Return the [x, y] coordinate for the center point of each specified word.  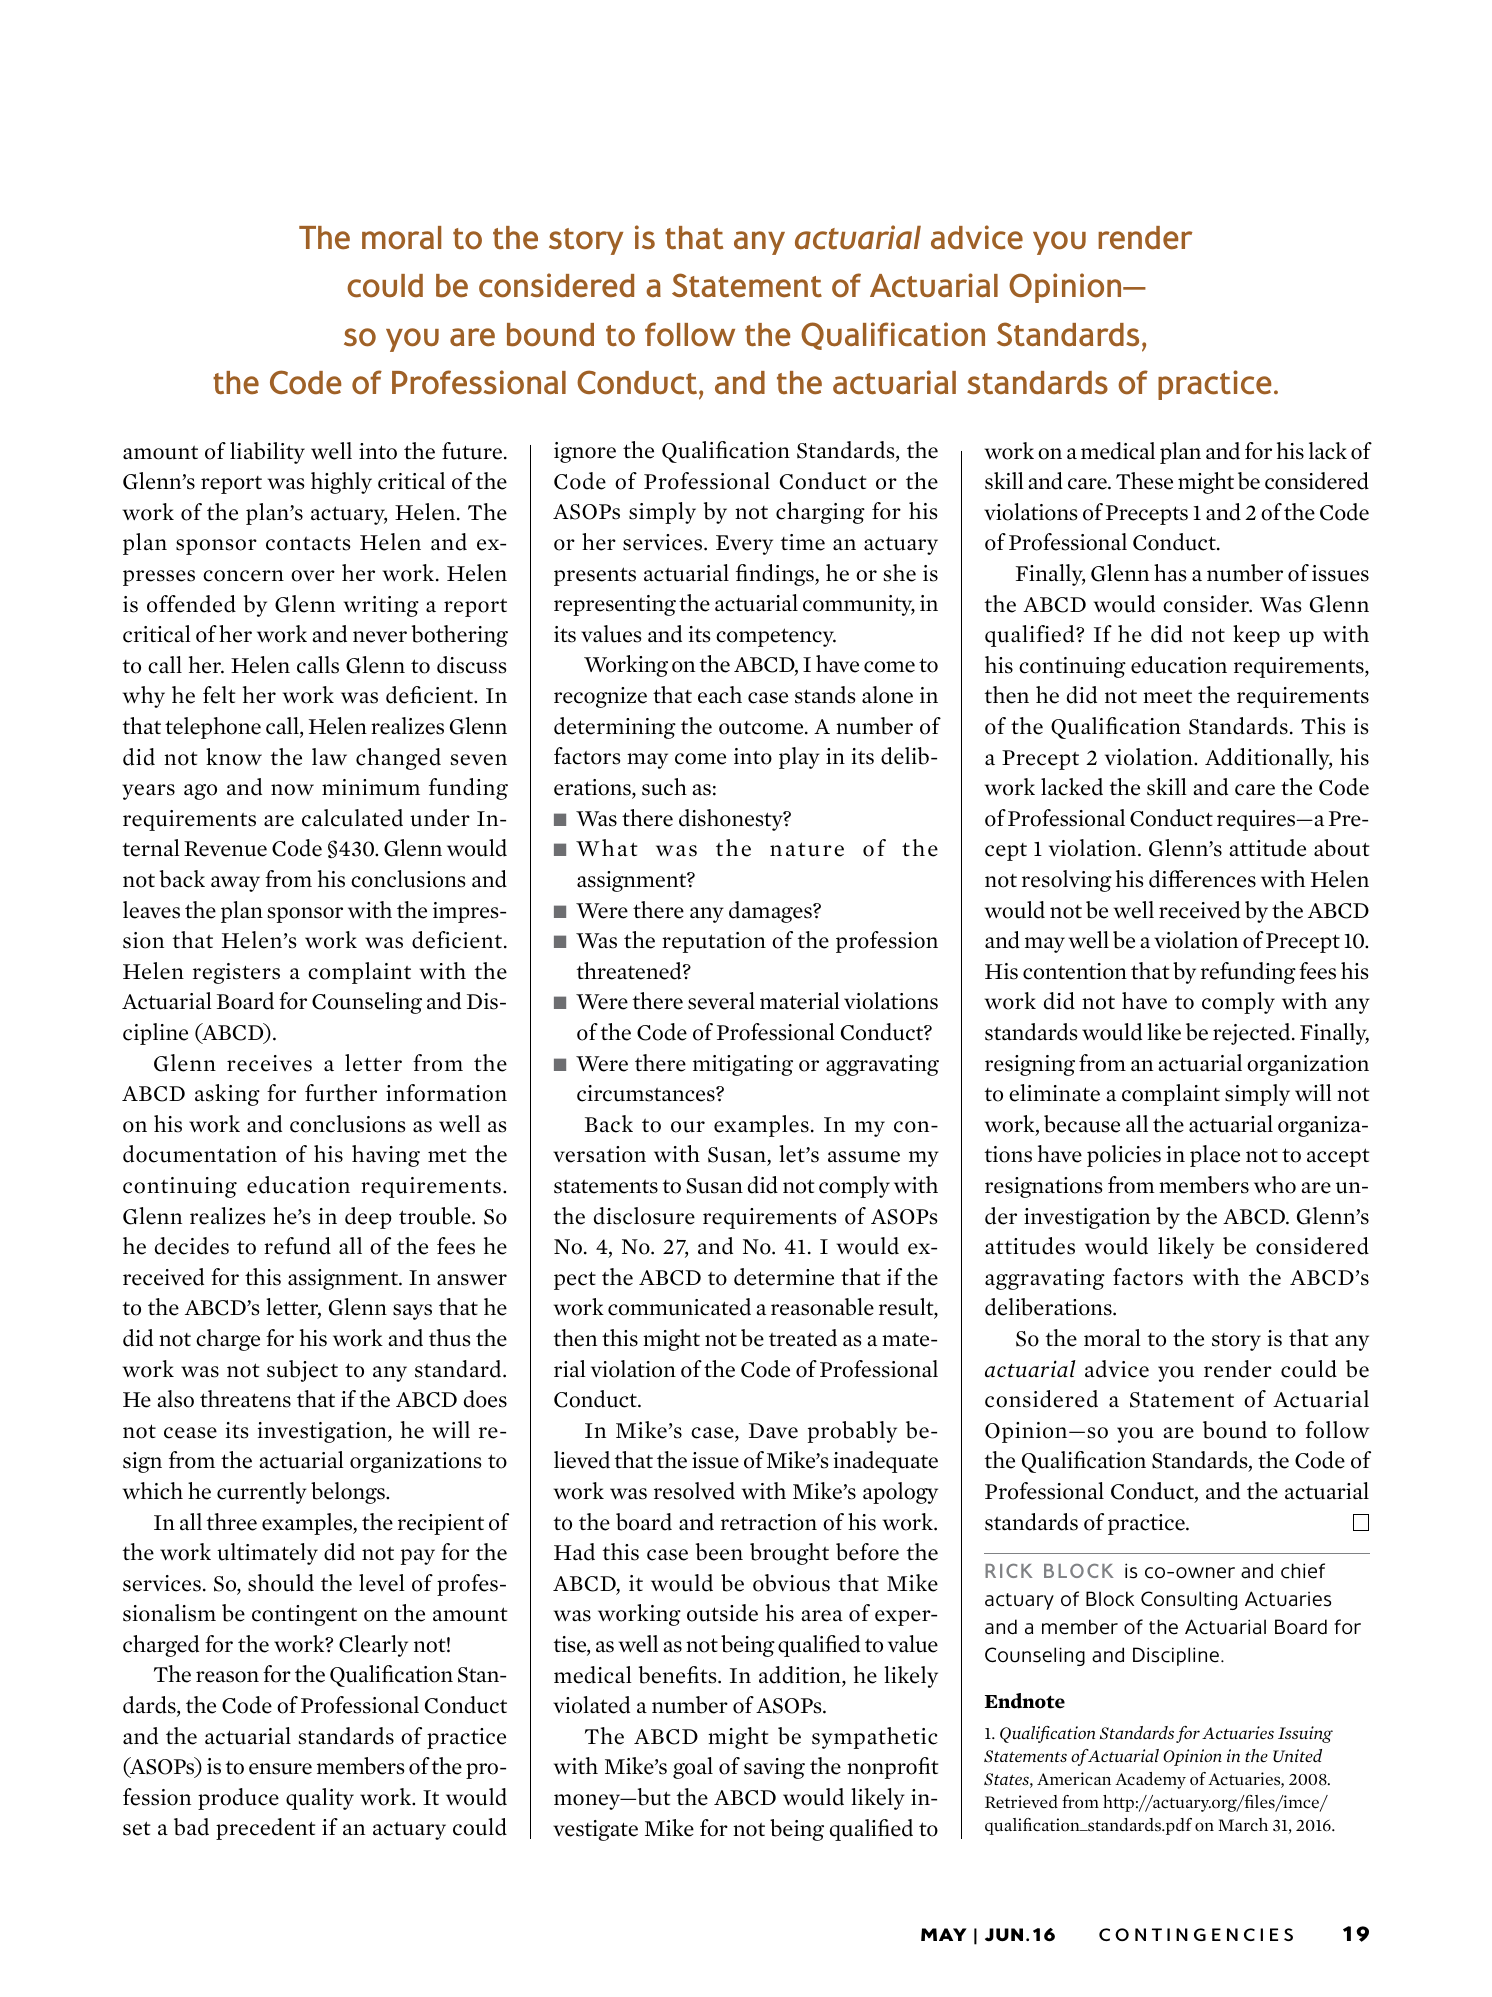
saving [774, 1768]
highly [341, 483]
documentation [200, 1154]
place [1215, 1156]
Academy [1150, 1780]
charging [820, 513]
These [1144, 481]
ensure [280, 1769]
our [688, 1127]
